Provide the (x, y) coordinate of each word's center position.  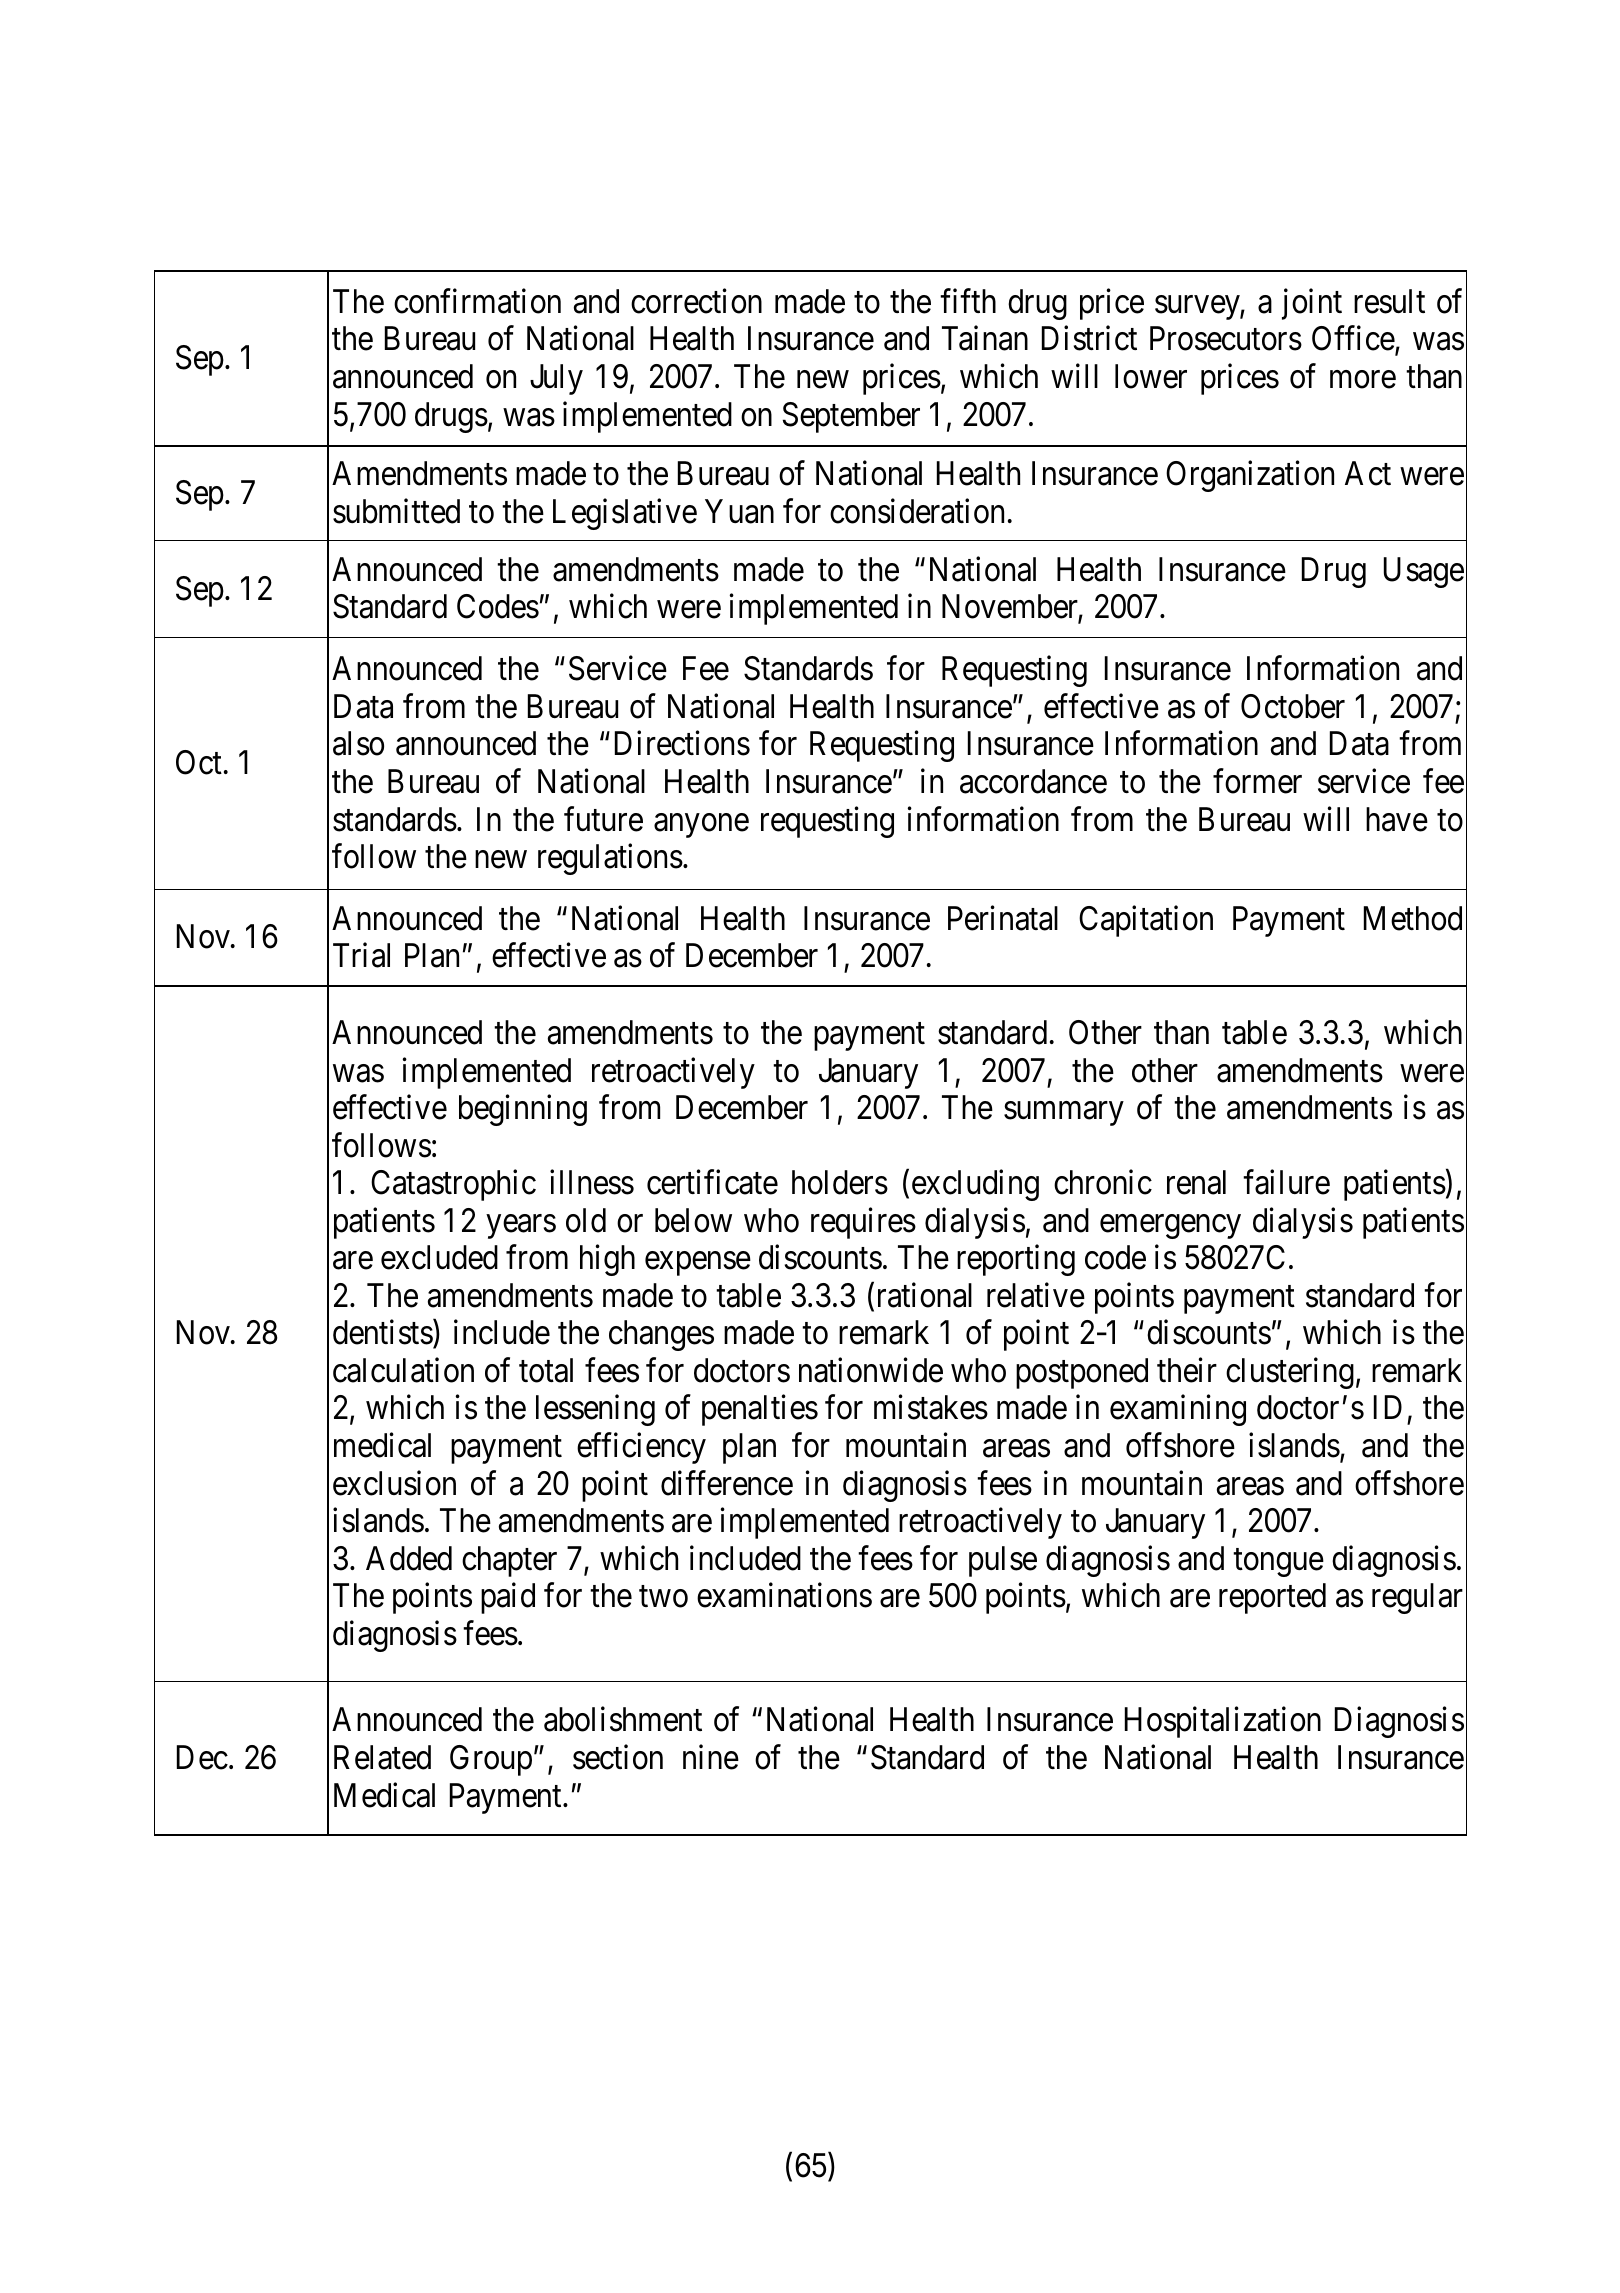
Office (1353, 338)
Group (491, 1760)
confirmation (477, 301)
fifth (968, 301)
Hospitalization (1223, 1722)
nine (711, 1757)
